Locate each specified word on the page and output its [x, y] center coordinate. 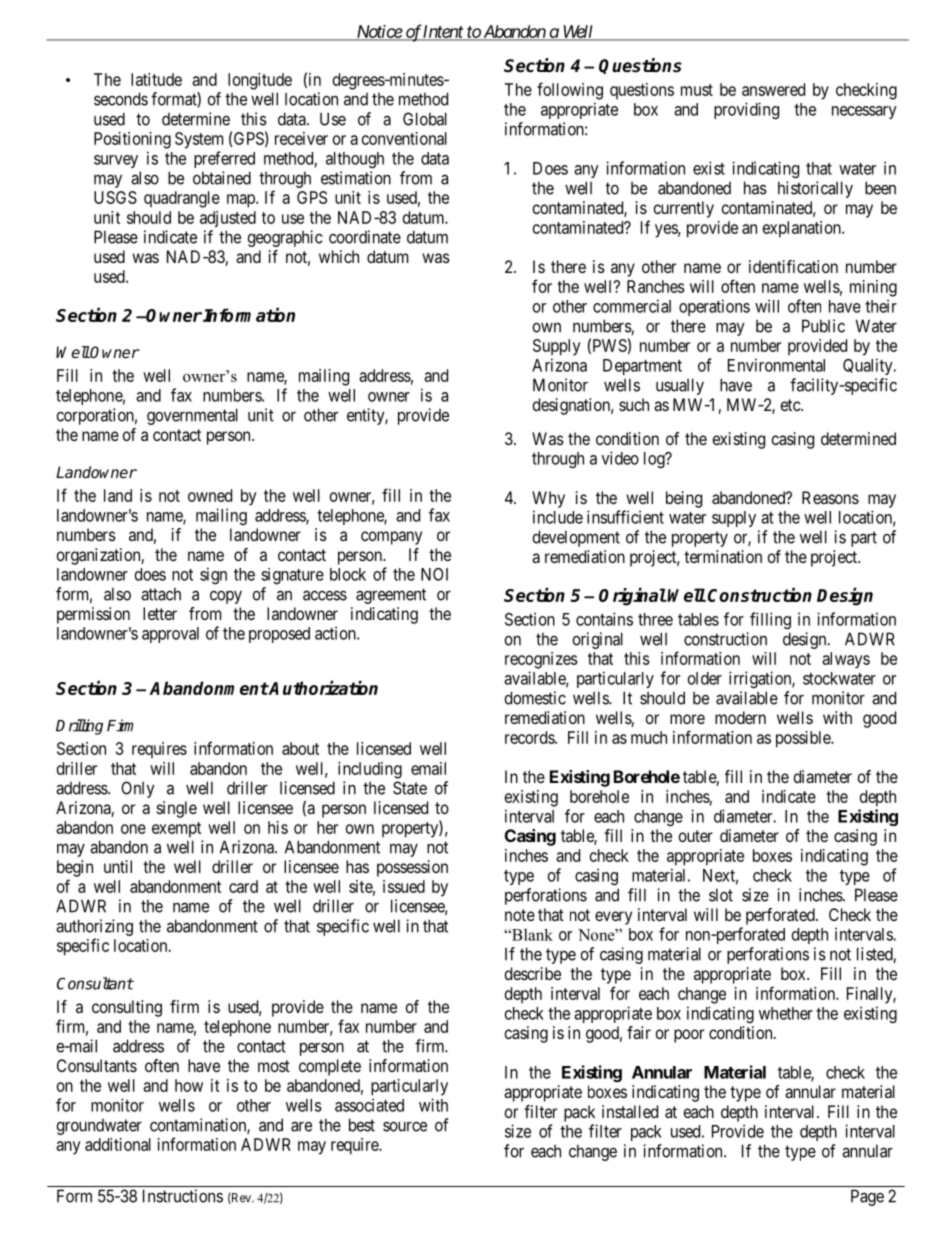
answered [773, 89]
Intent [443, 32]
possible [804, 739]
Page [867, 1197]
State [410, 788]
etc [791, 405]
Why [548, 499]
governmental [192, 416]
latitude [156, 79]
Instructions [183, 1196]
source [405, 1126]
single [177, 809]
